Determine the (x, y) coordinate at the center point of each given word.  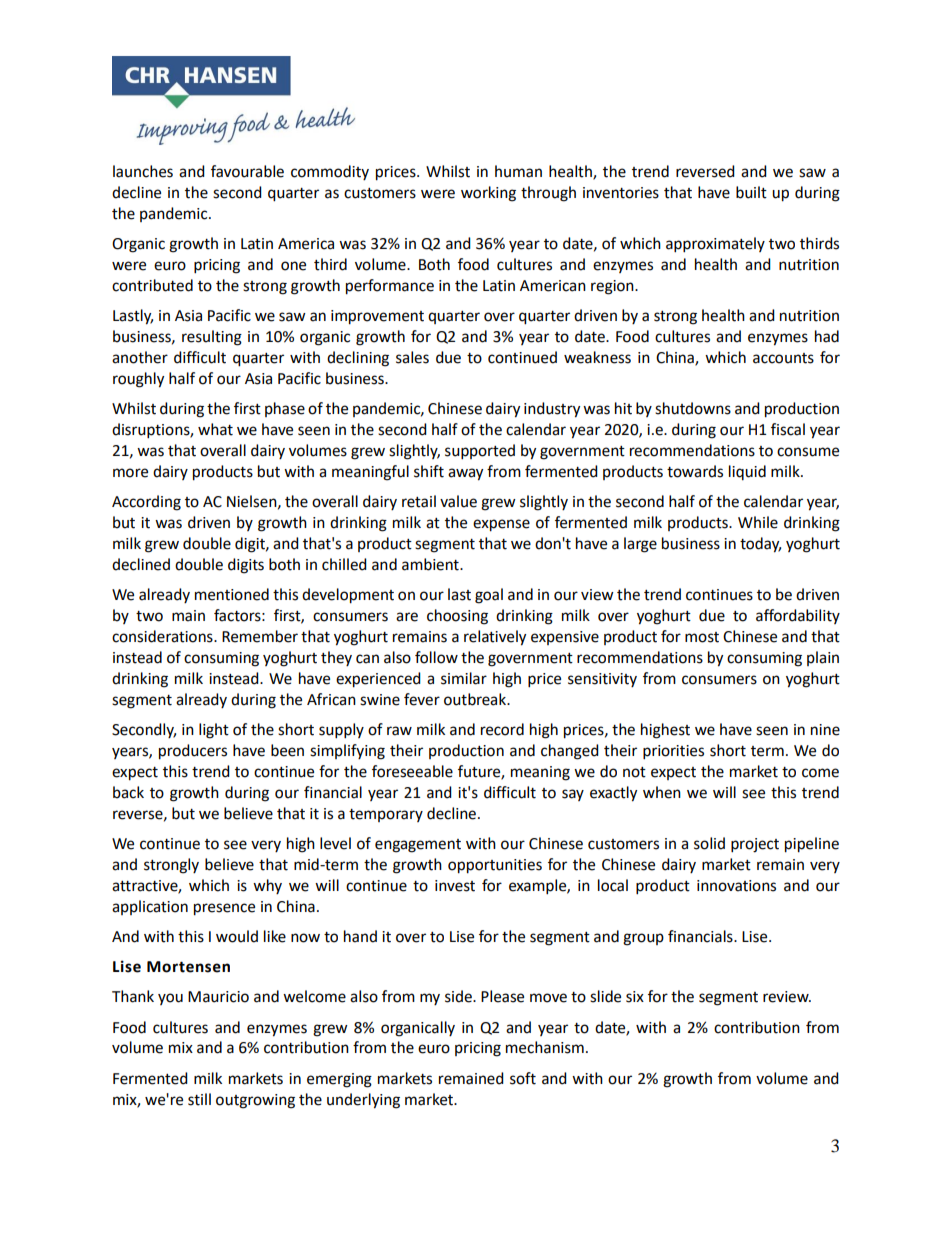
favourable (247, 171)
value (458, 501)
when (662, 792)
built (751, 192)
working (488, 194)
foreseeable (412, 771)
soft (523, 1078)
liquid (747, 472)
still (199, 1099)
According (146, 503)
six (635, 997)
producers (193, 752)
